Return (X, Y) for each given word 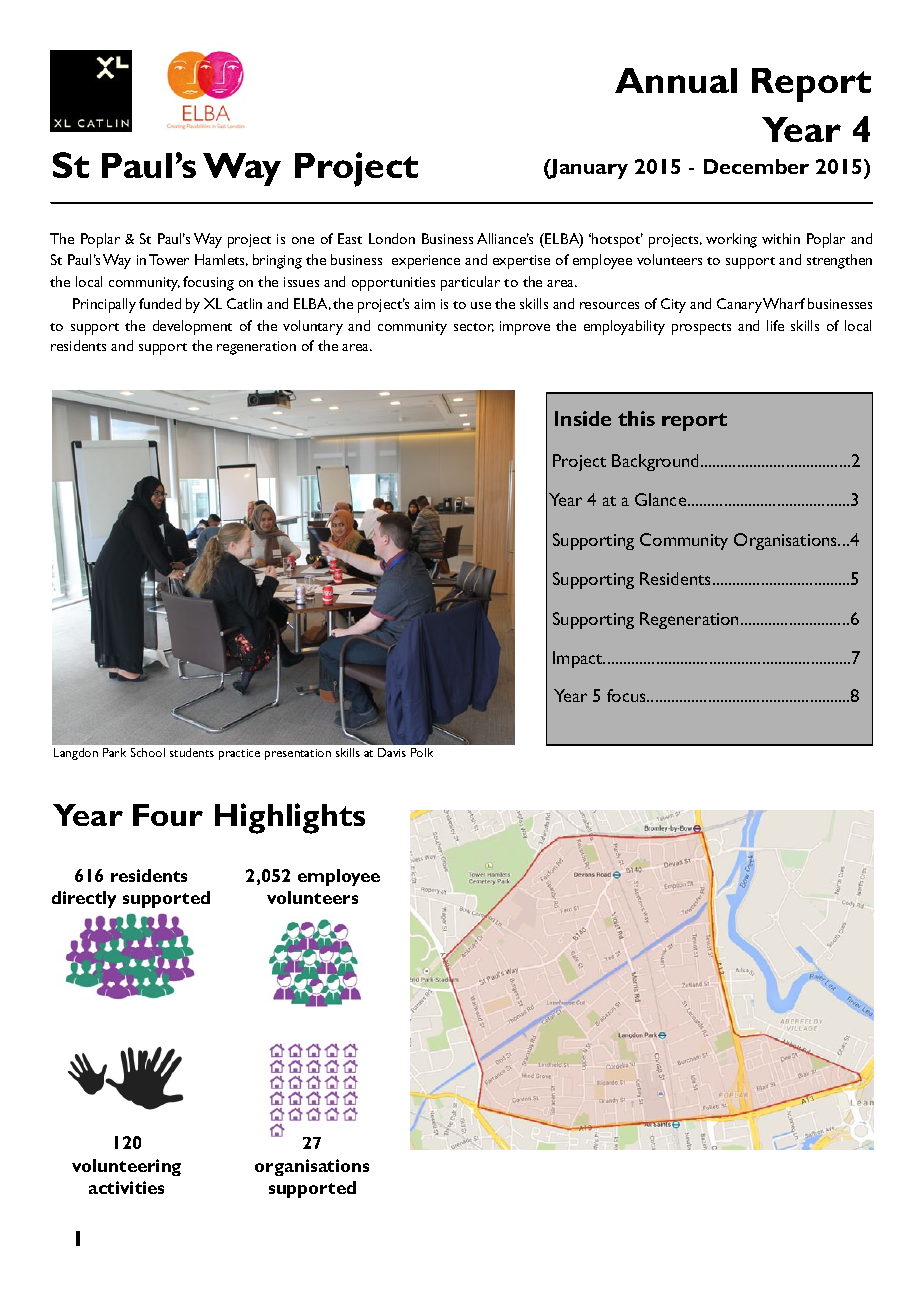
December (756, 166)
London (392, 238)
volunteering (126, 1167)
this (636, 418)
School (148, 752)
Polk (422, 752)
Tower (169, 259)
